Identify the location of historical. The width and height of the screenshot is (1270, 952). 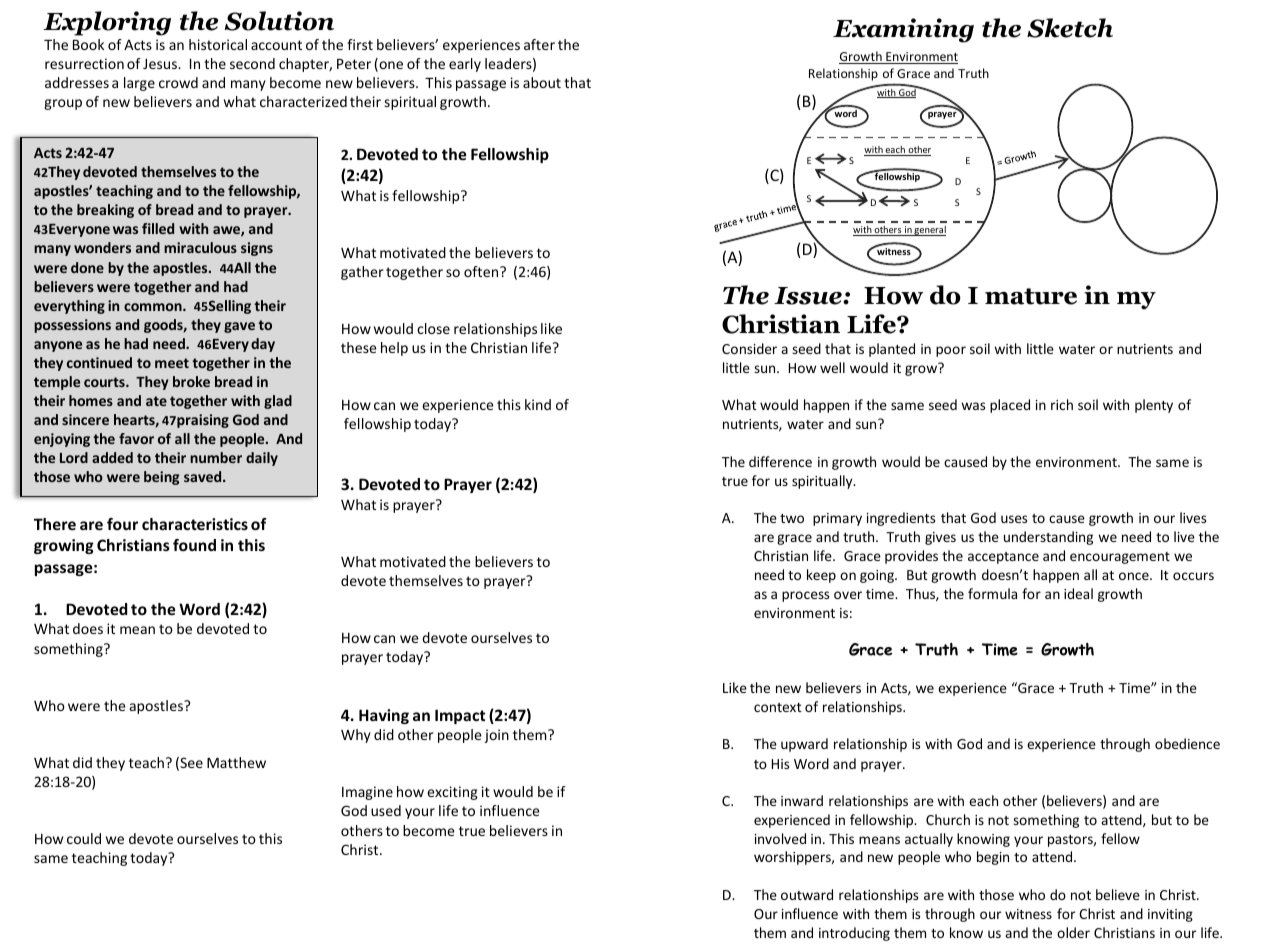
(218, 44).
